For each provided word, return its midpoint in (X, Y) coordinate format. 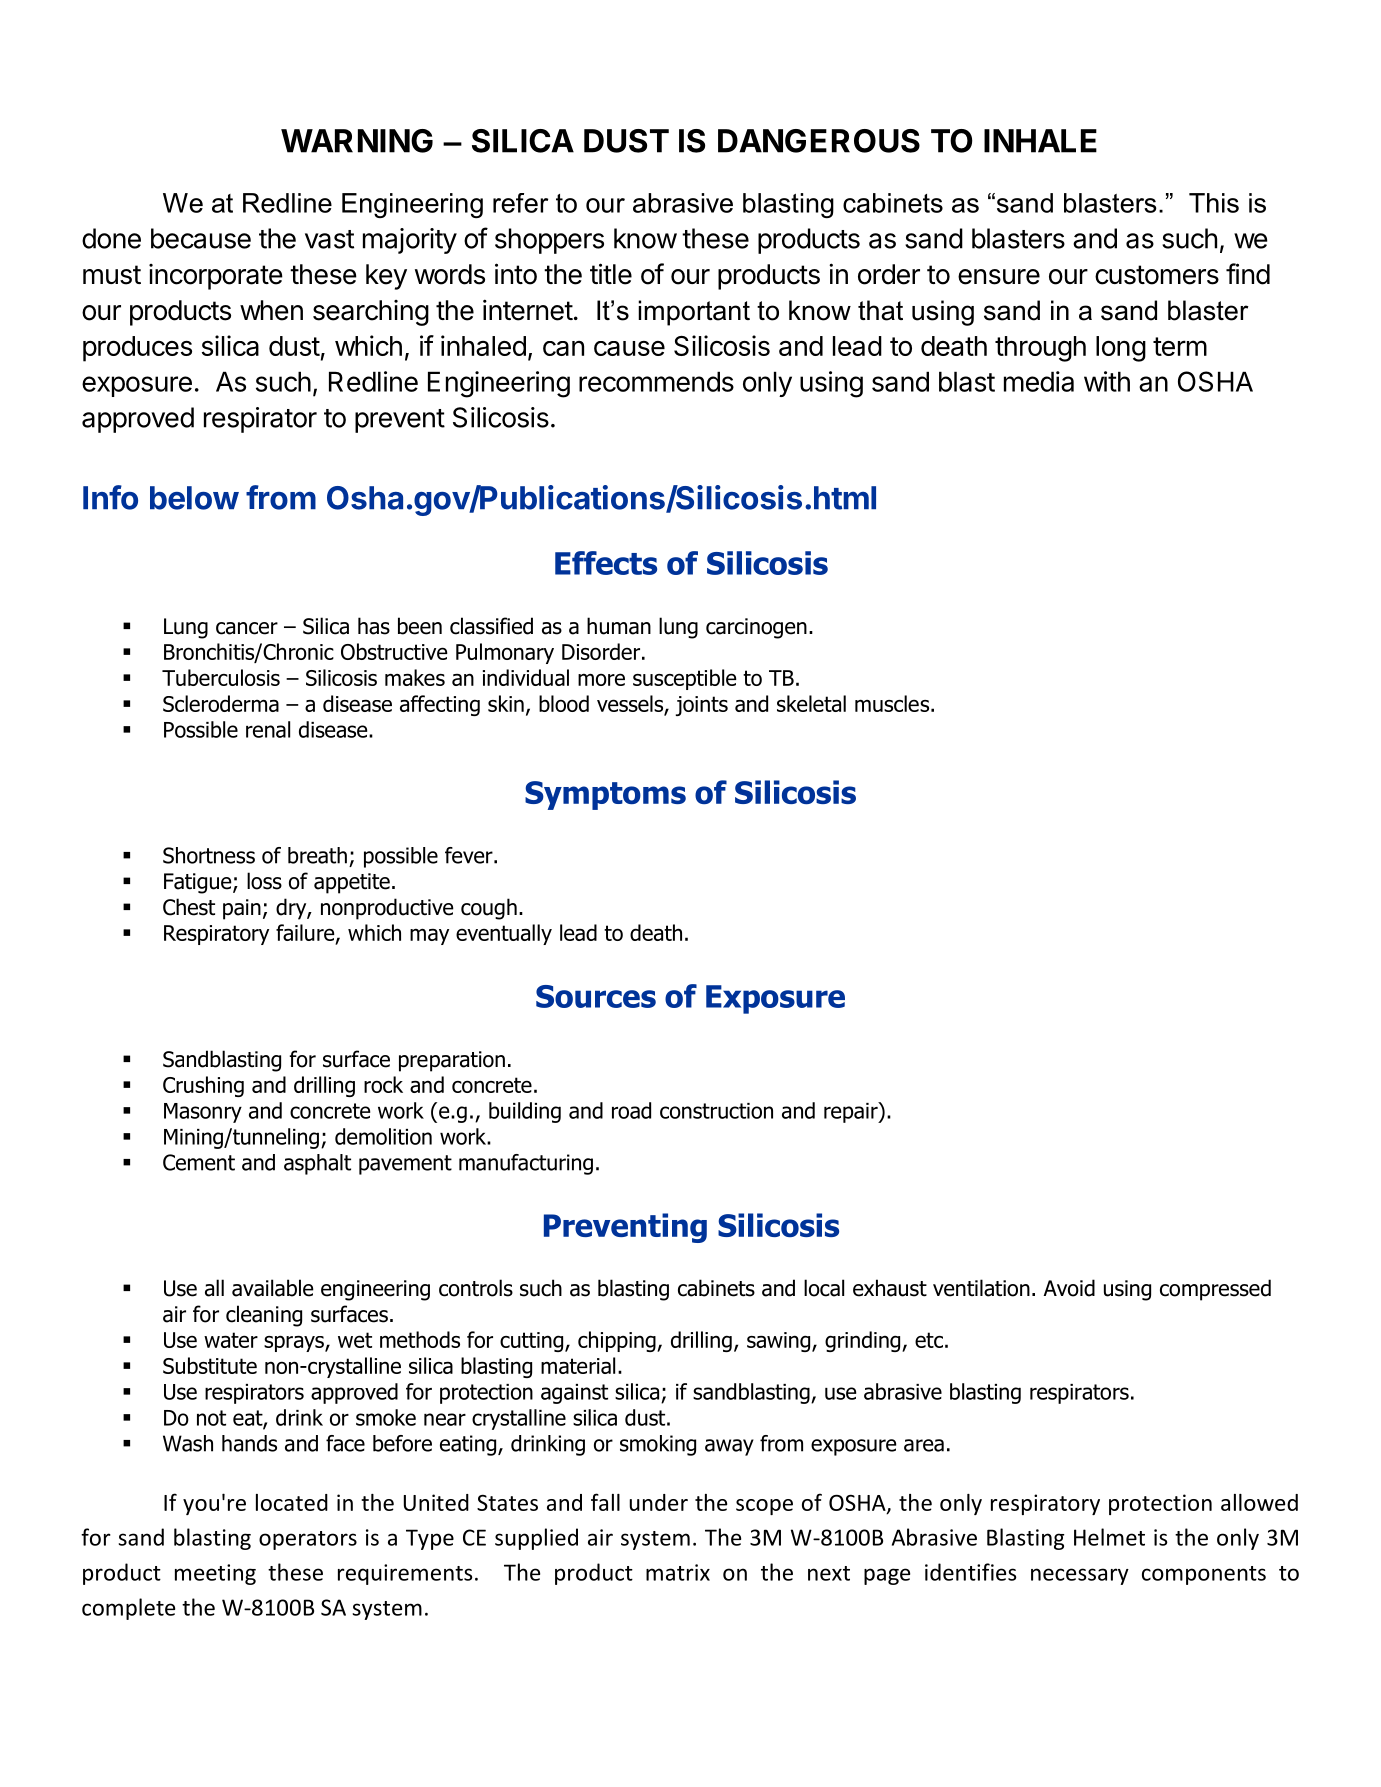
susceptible (685, 679)
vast (329, 239)
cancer (247, 628)
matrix (678, 1572)
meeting (215, 1574)
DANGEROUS (819, 141)
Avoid (1069, 1288)
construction (716, 1111)
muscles (893, 703)
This (1214, 203)
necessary (1080, 1576)
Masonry (203, 1113)
